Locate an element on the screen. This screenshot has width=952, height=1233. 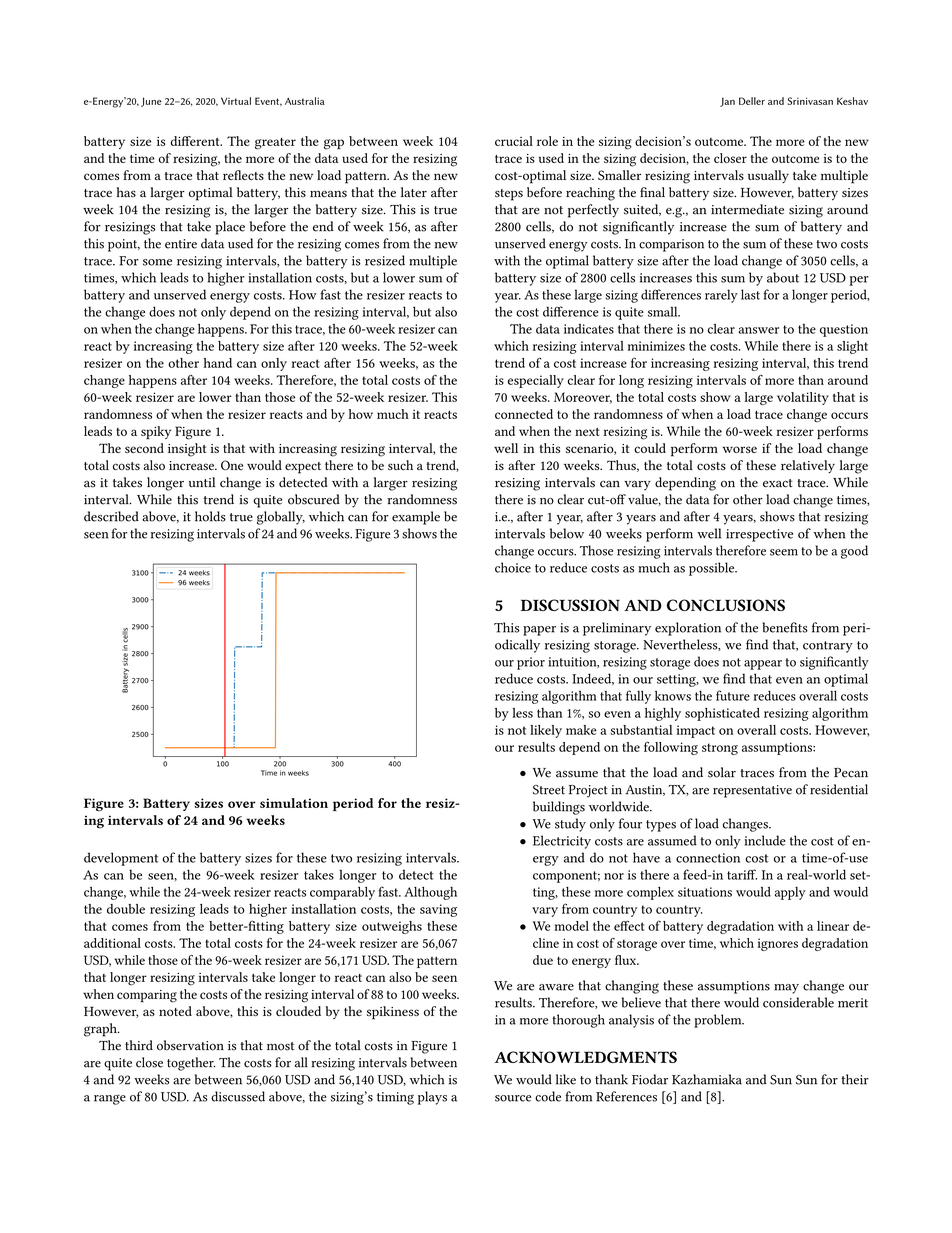
together is located at coordinates (191, 1064).
